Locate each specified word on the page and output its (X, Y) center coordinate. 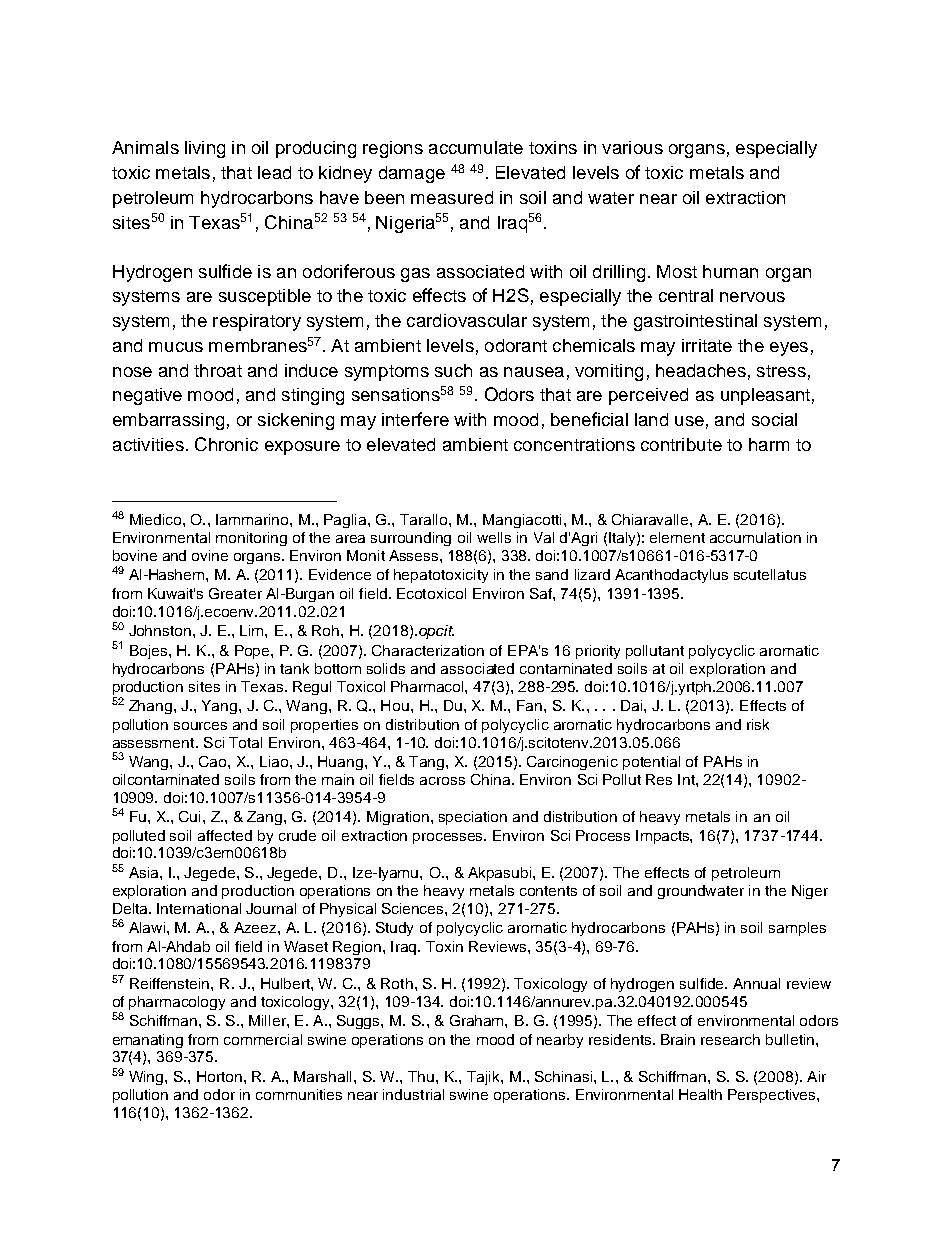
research (730, 1039)
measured (452, 197)
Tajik (484, 1078)
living (205, 149)
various (632, 147)
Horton (219, 1076)
